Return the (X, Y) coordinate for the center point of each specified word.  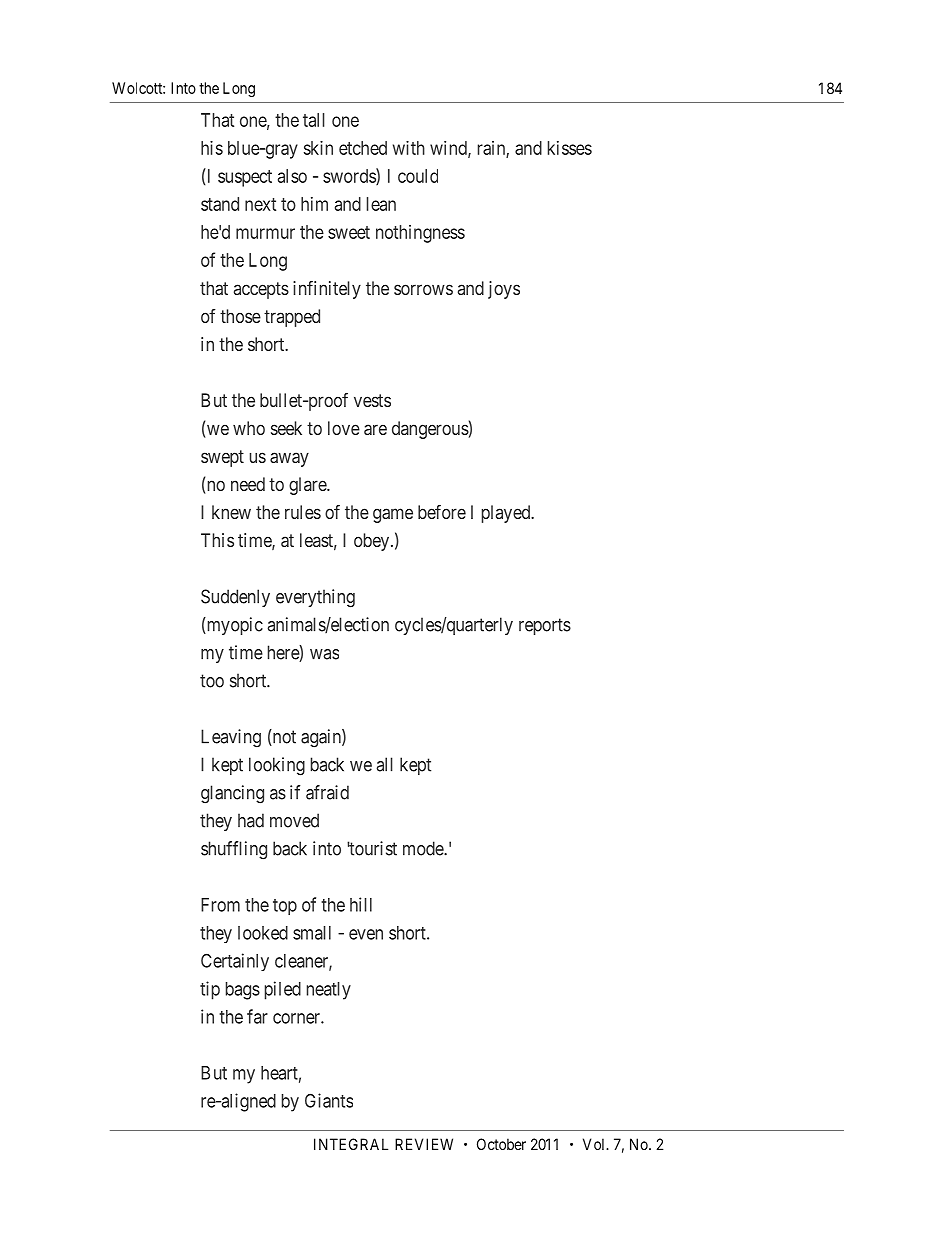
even (366, 934)
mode (424, 848)
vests (372, 400)
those (240, 316)
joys (504, 290)
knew (231, 512)
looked (263, 933)
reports (545, 626)
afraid (327, 792)
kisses (570, 148)
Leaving (231, 738)
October (501, 1144)
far (257, 1016)
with (409, 148)
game (393, 515)
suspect (245, 178)
